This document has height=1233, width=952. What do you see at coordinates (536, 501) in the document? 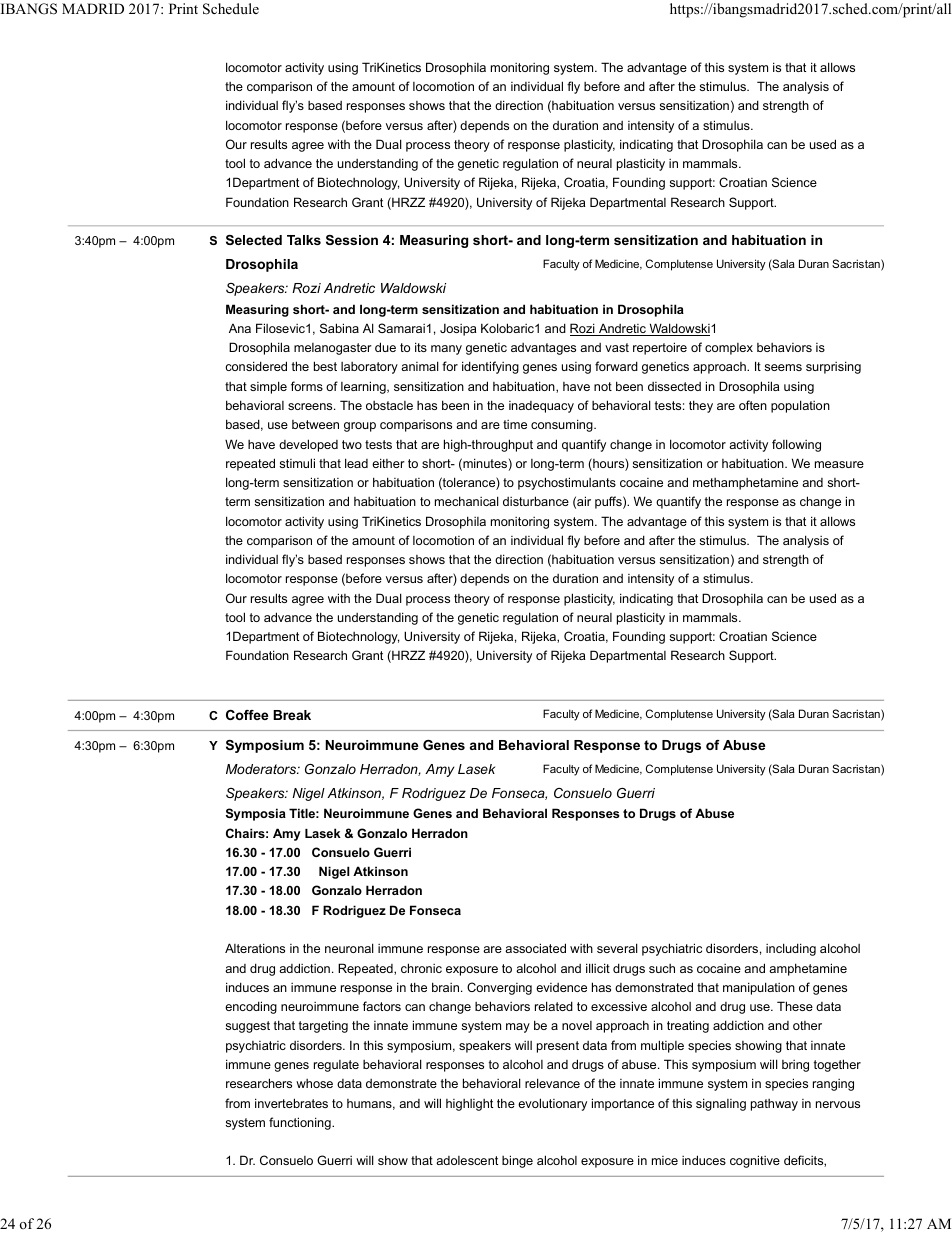
I see `disturbance` at bounding box center [536, 501].
